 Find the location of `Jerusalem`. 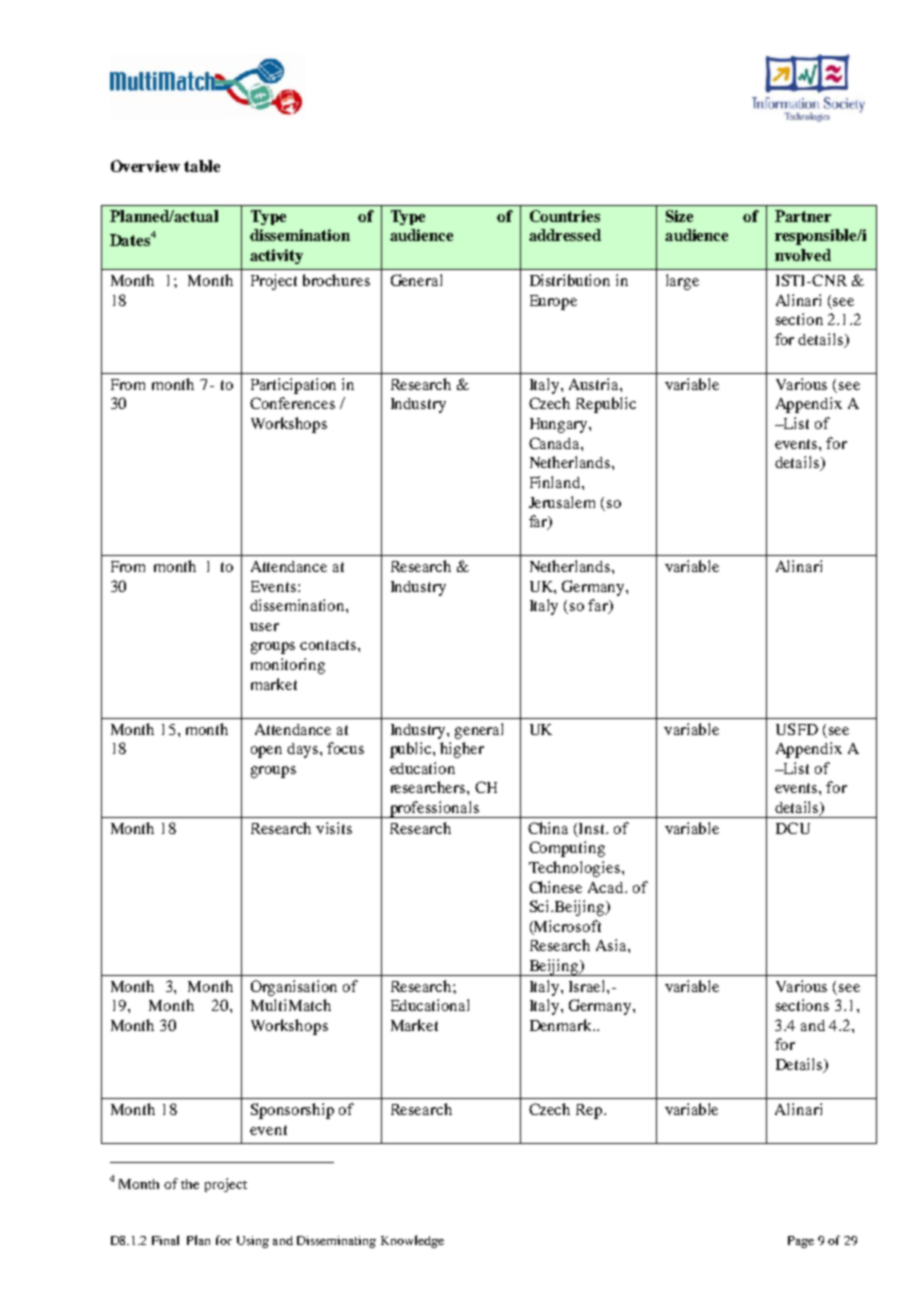

Jerusalem is located at coordinates (562, 502).
